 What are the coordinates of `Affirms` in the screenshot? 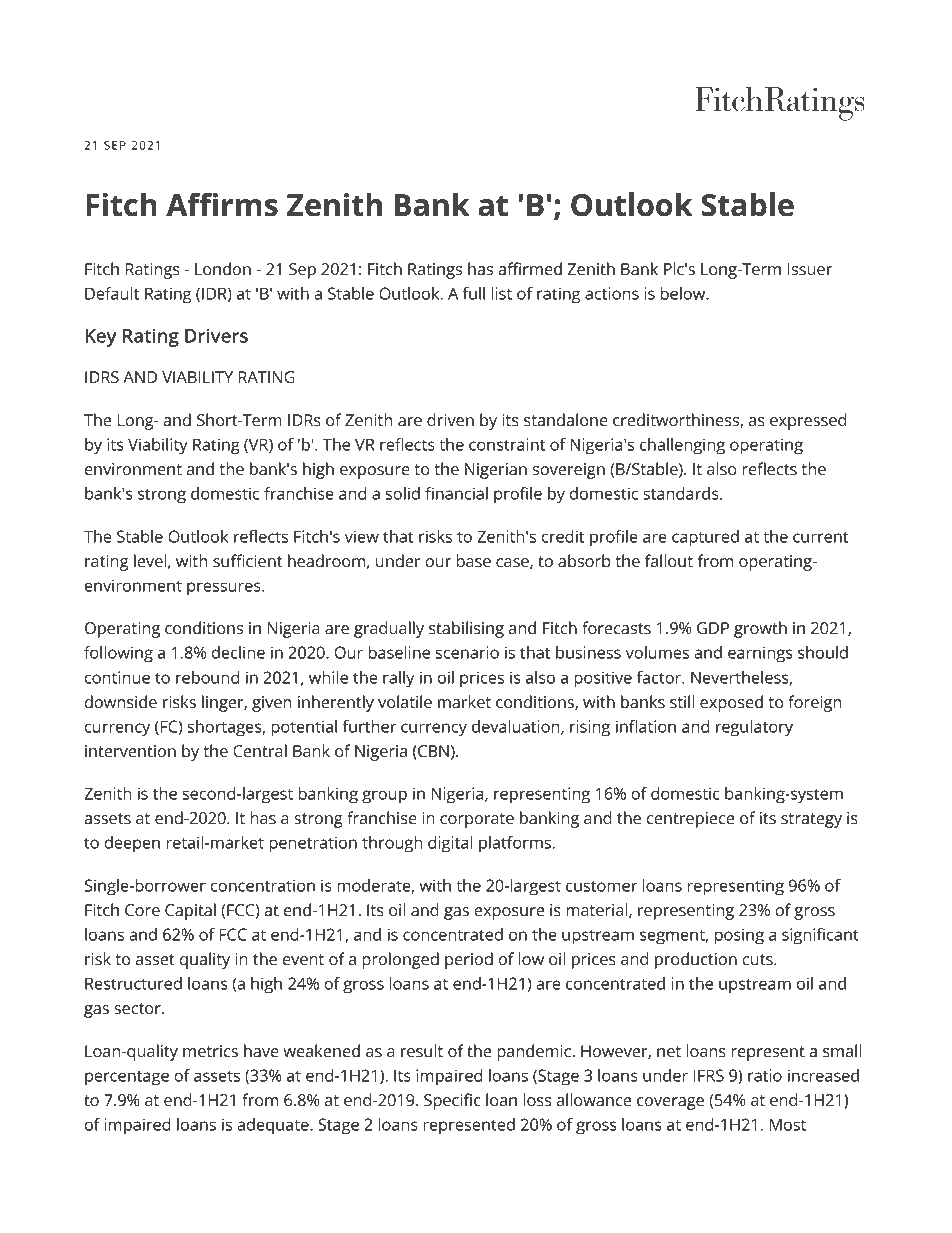 It's located at (222, 204).
